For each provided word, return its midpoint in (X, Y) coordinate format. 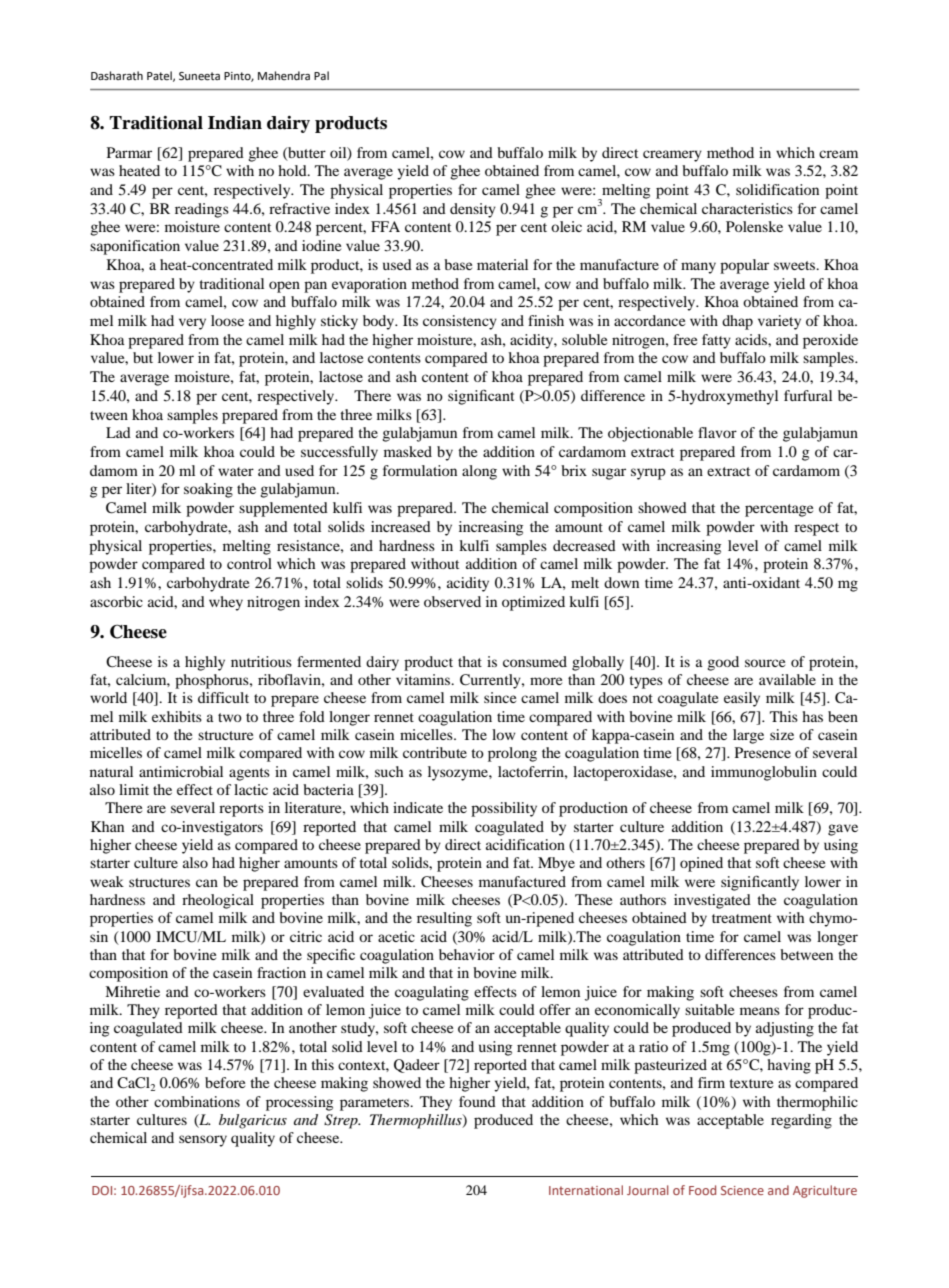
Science (742, 1190)
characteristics (747, 208)
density (473, 210)
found (477, 1101)
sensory (203, 1141)
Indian (235, 123)
